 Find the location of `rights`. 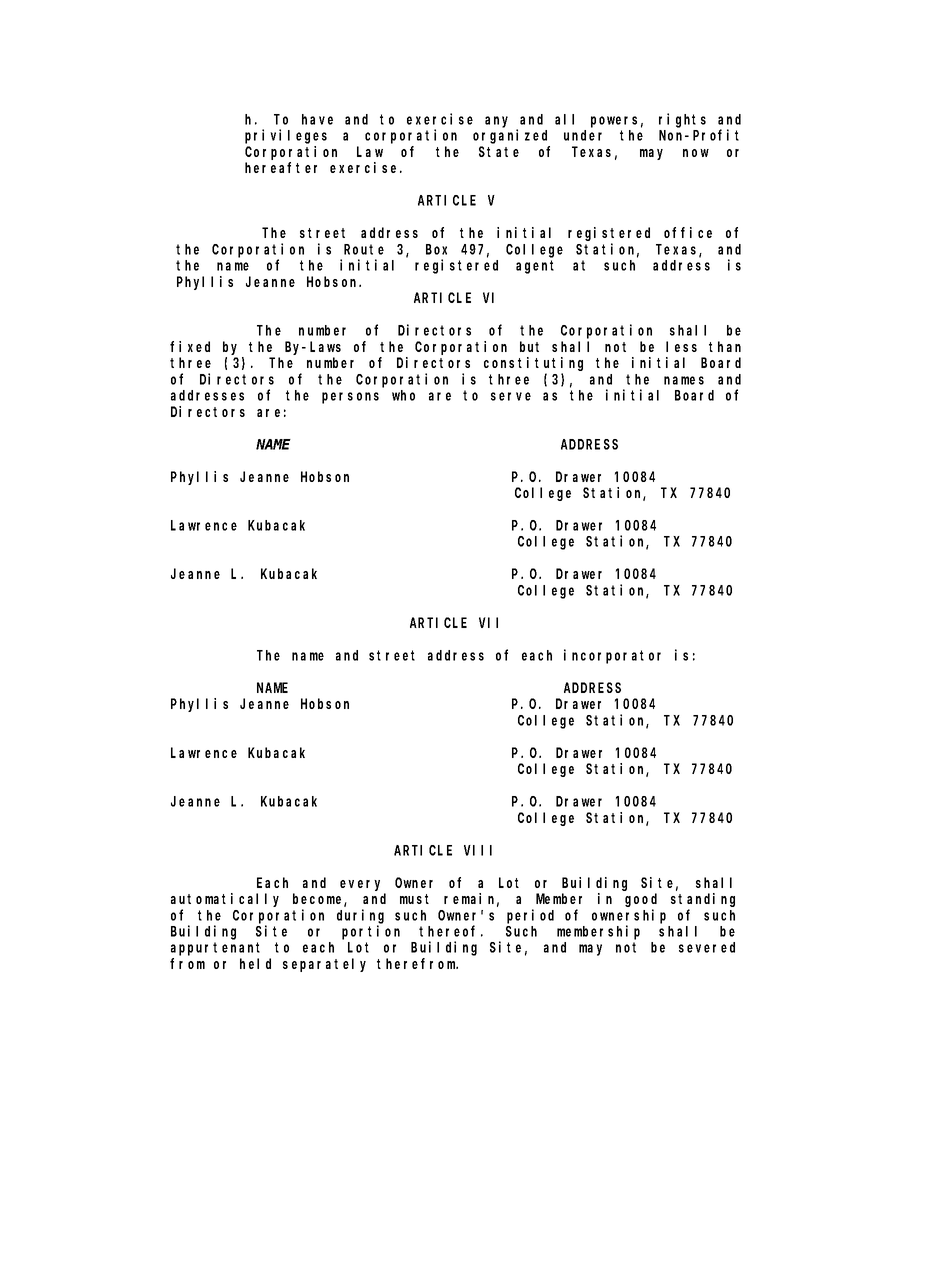

rights is located at coordinates (682, 120).
